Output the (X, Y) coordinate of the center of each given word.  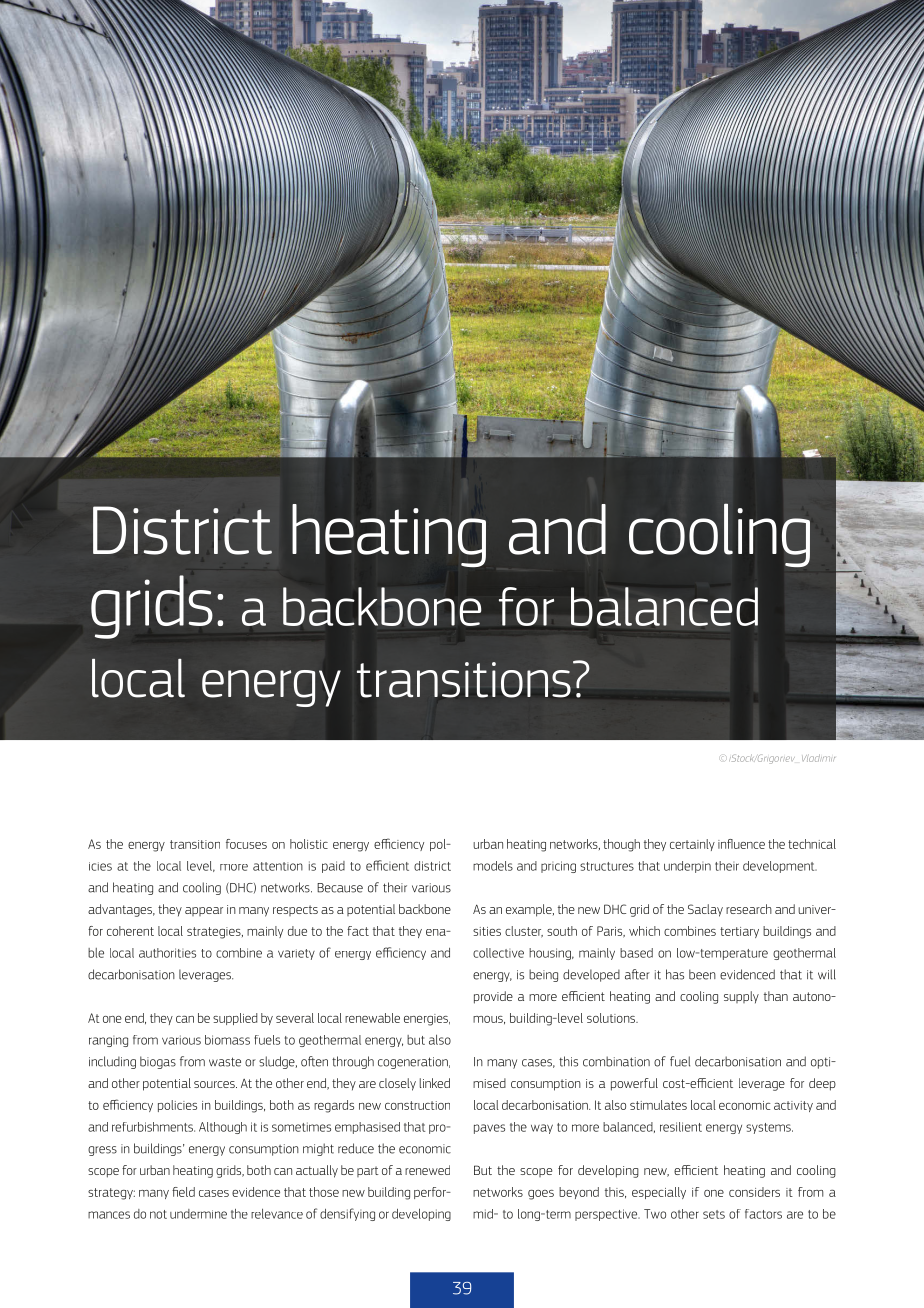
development (780, 867)
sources (215, 1084)
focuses (246, 844)
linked (435, 1083)
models (493, 866)
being (543, 975)
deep (822, 1084)
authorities (167, 953)
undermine (198, 1214)
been (702, 974)
